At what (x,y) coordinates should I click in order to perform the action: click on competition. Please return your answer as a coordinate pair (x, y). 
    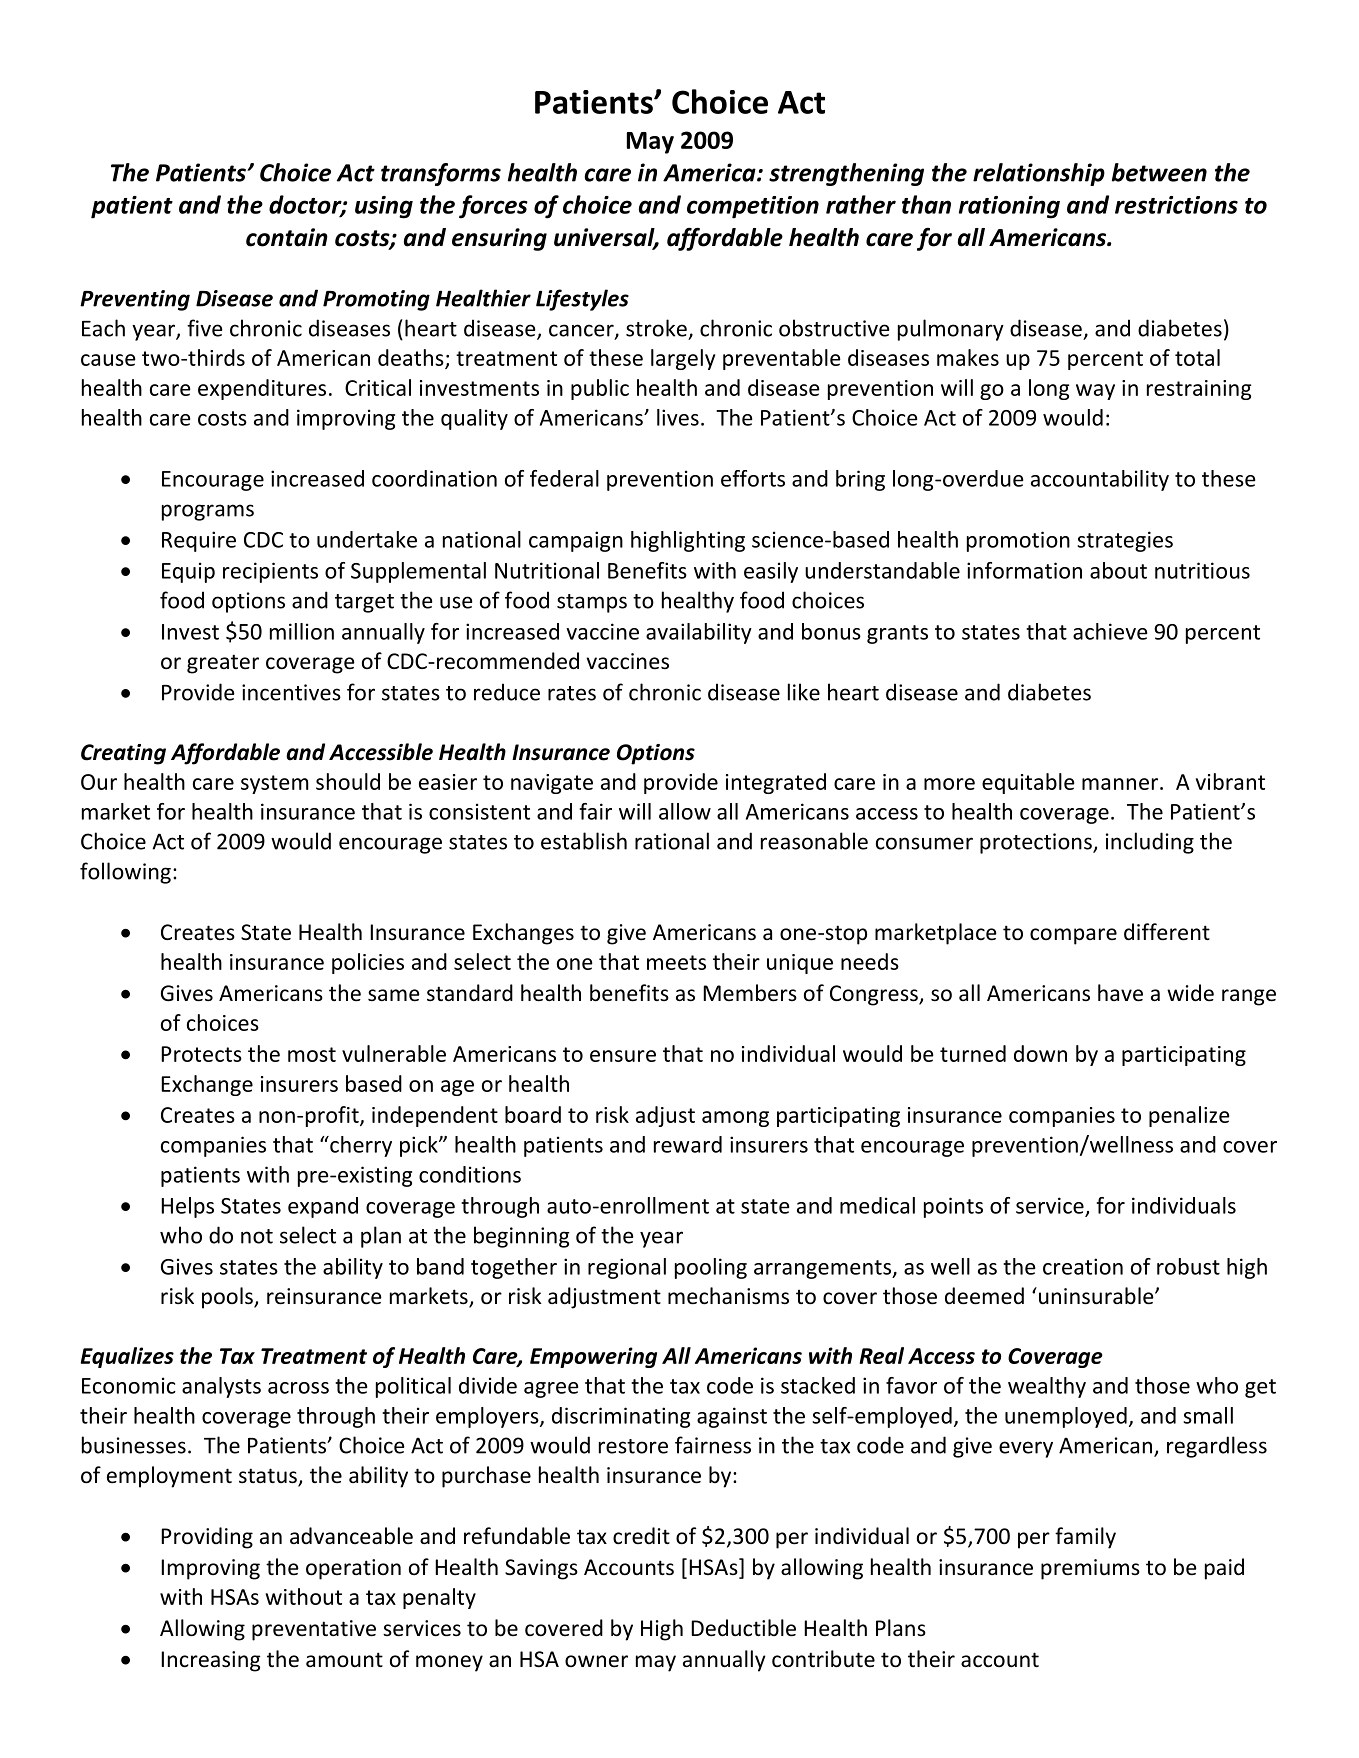
    Looking at the image, I should click on (753, 207).
